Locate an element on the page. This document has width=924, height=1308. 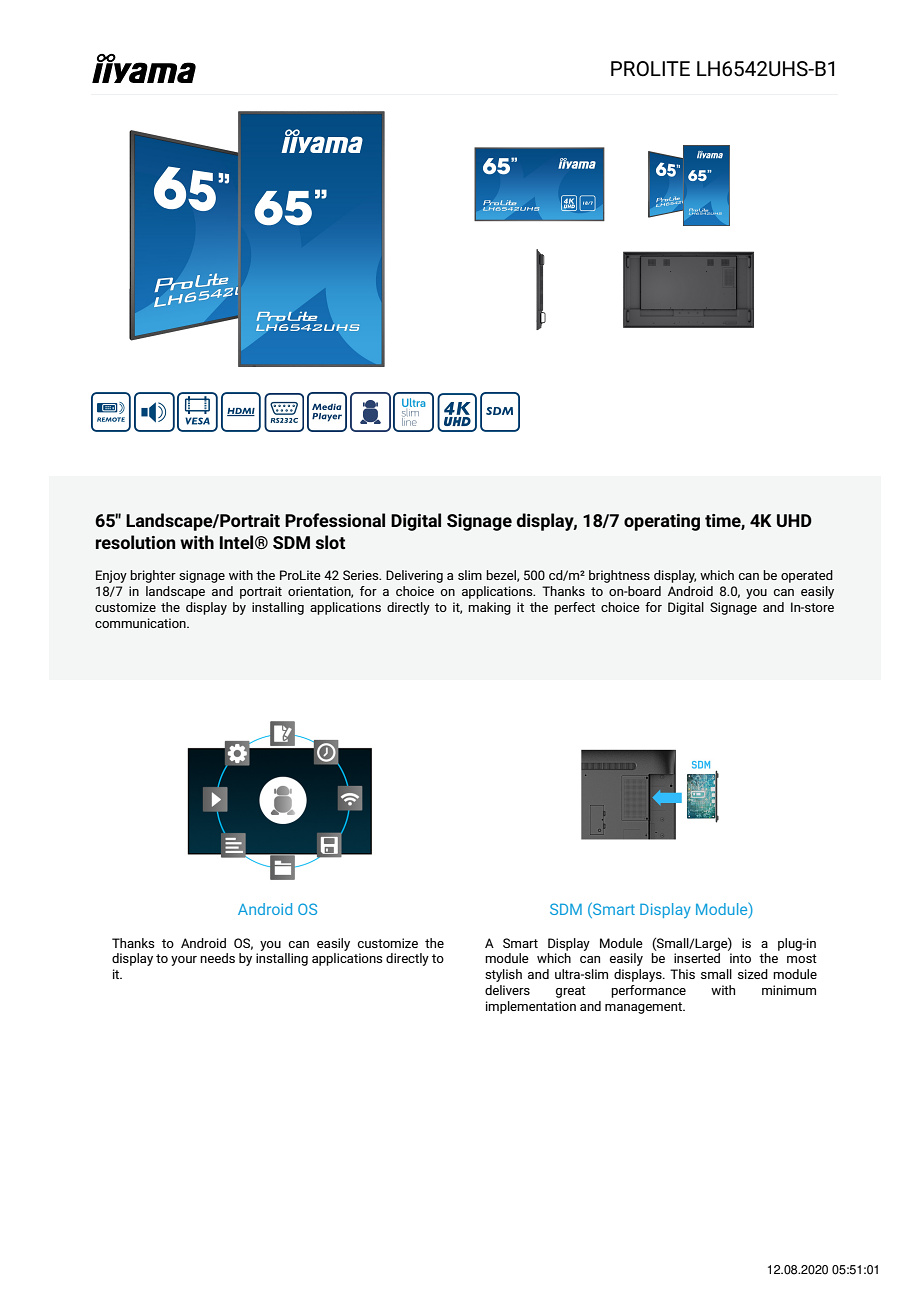
resolution is located at coordinates (135, 542).
